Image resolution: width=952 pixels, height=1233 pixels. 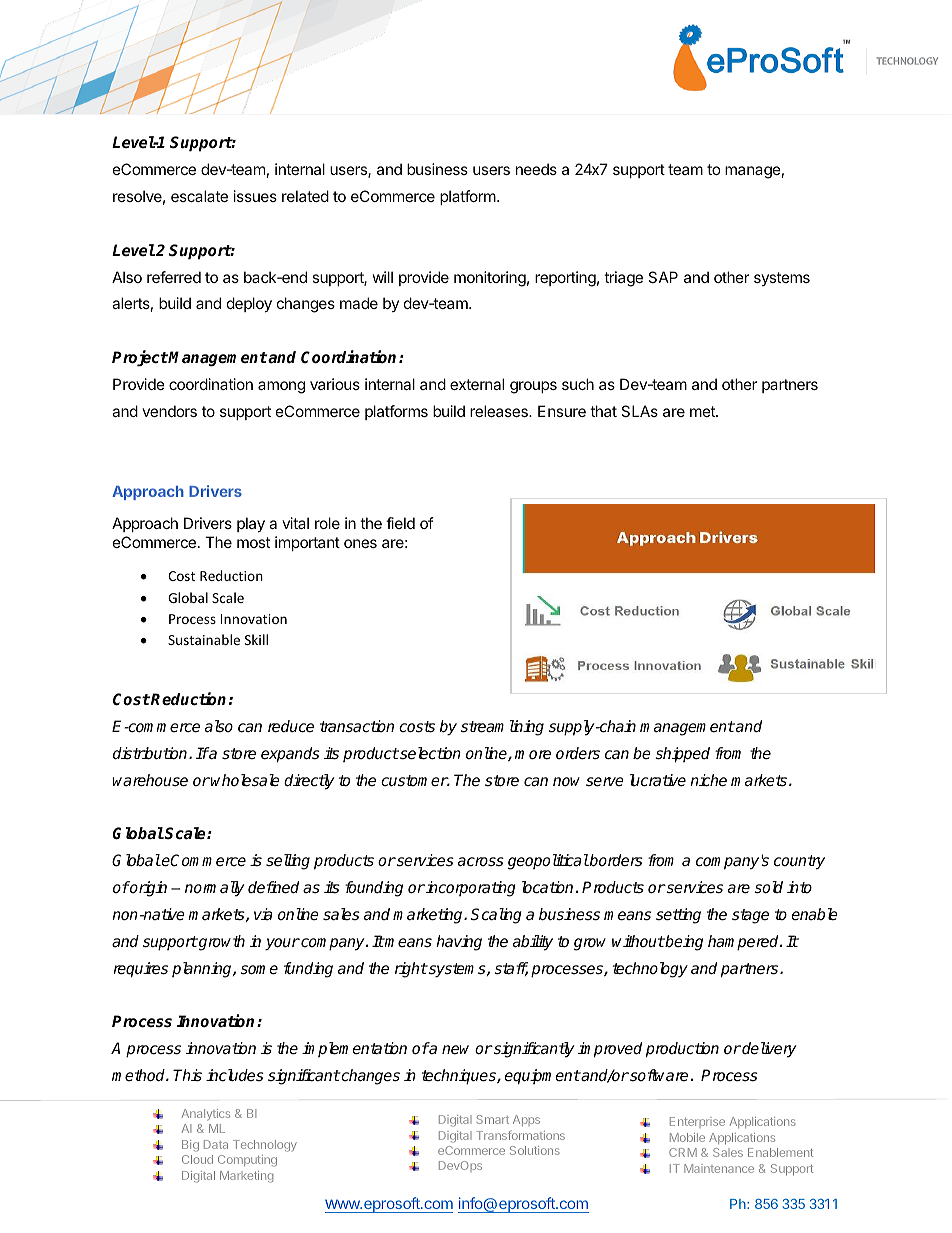 I want to click on needs, so click(x=536, y=169).
